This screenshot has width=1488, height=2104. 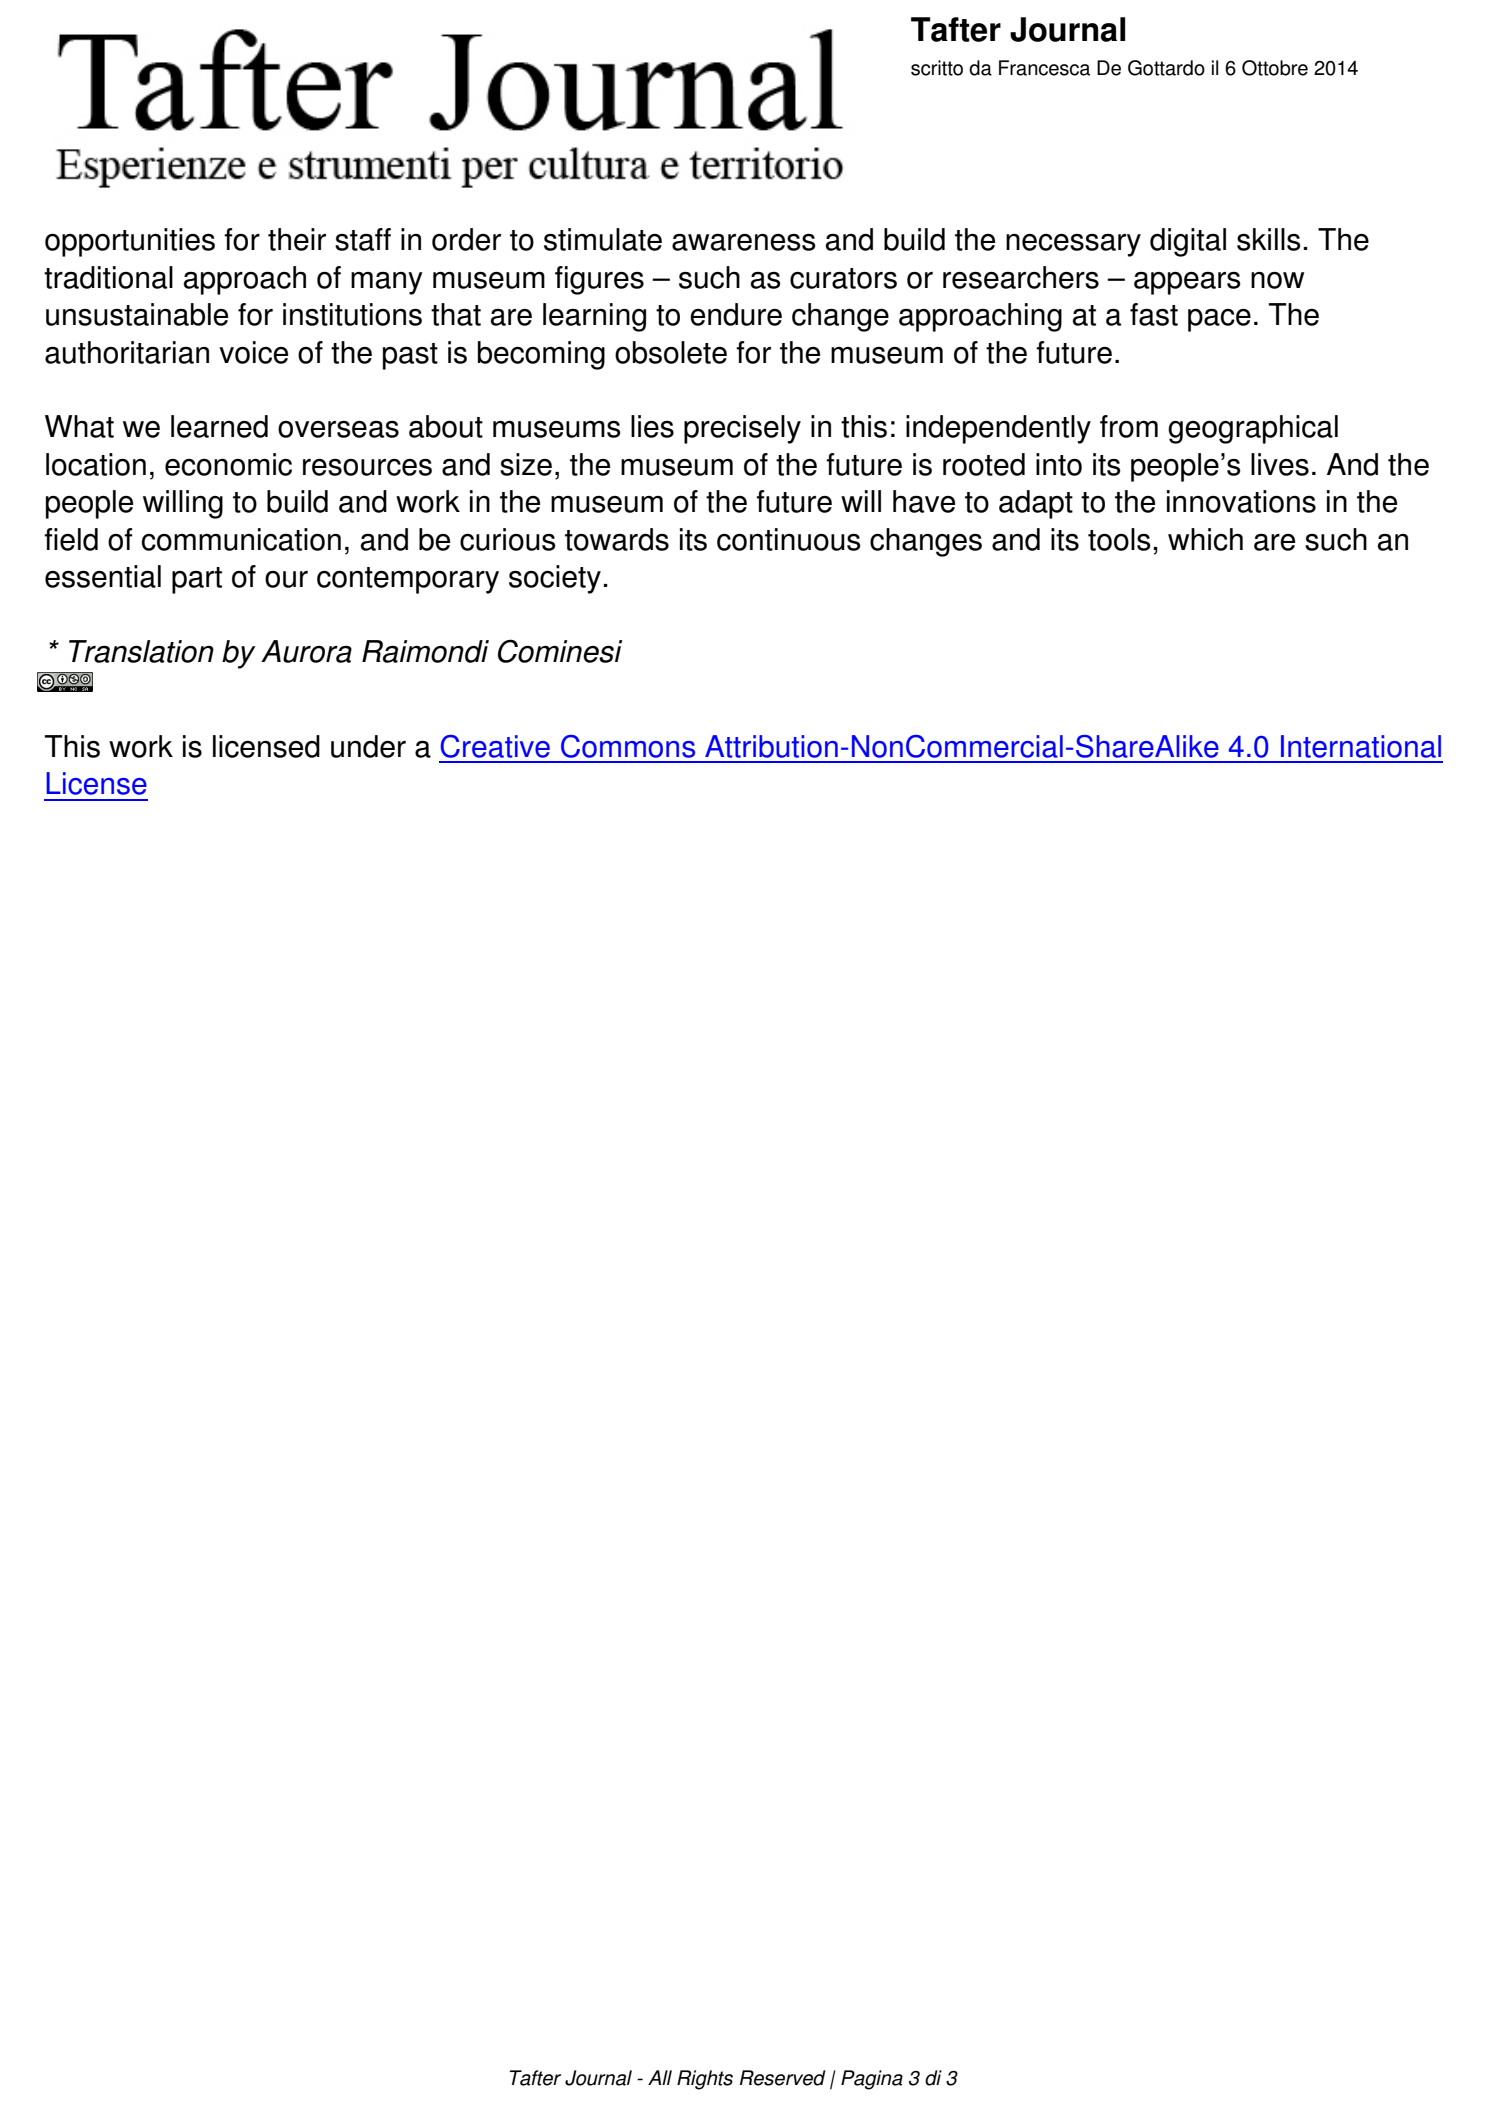 What do you see at coordinates (297, 239) in the screenshot?
I see `their` at bounding box center [297, 239].
